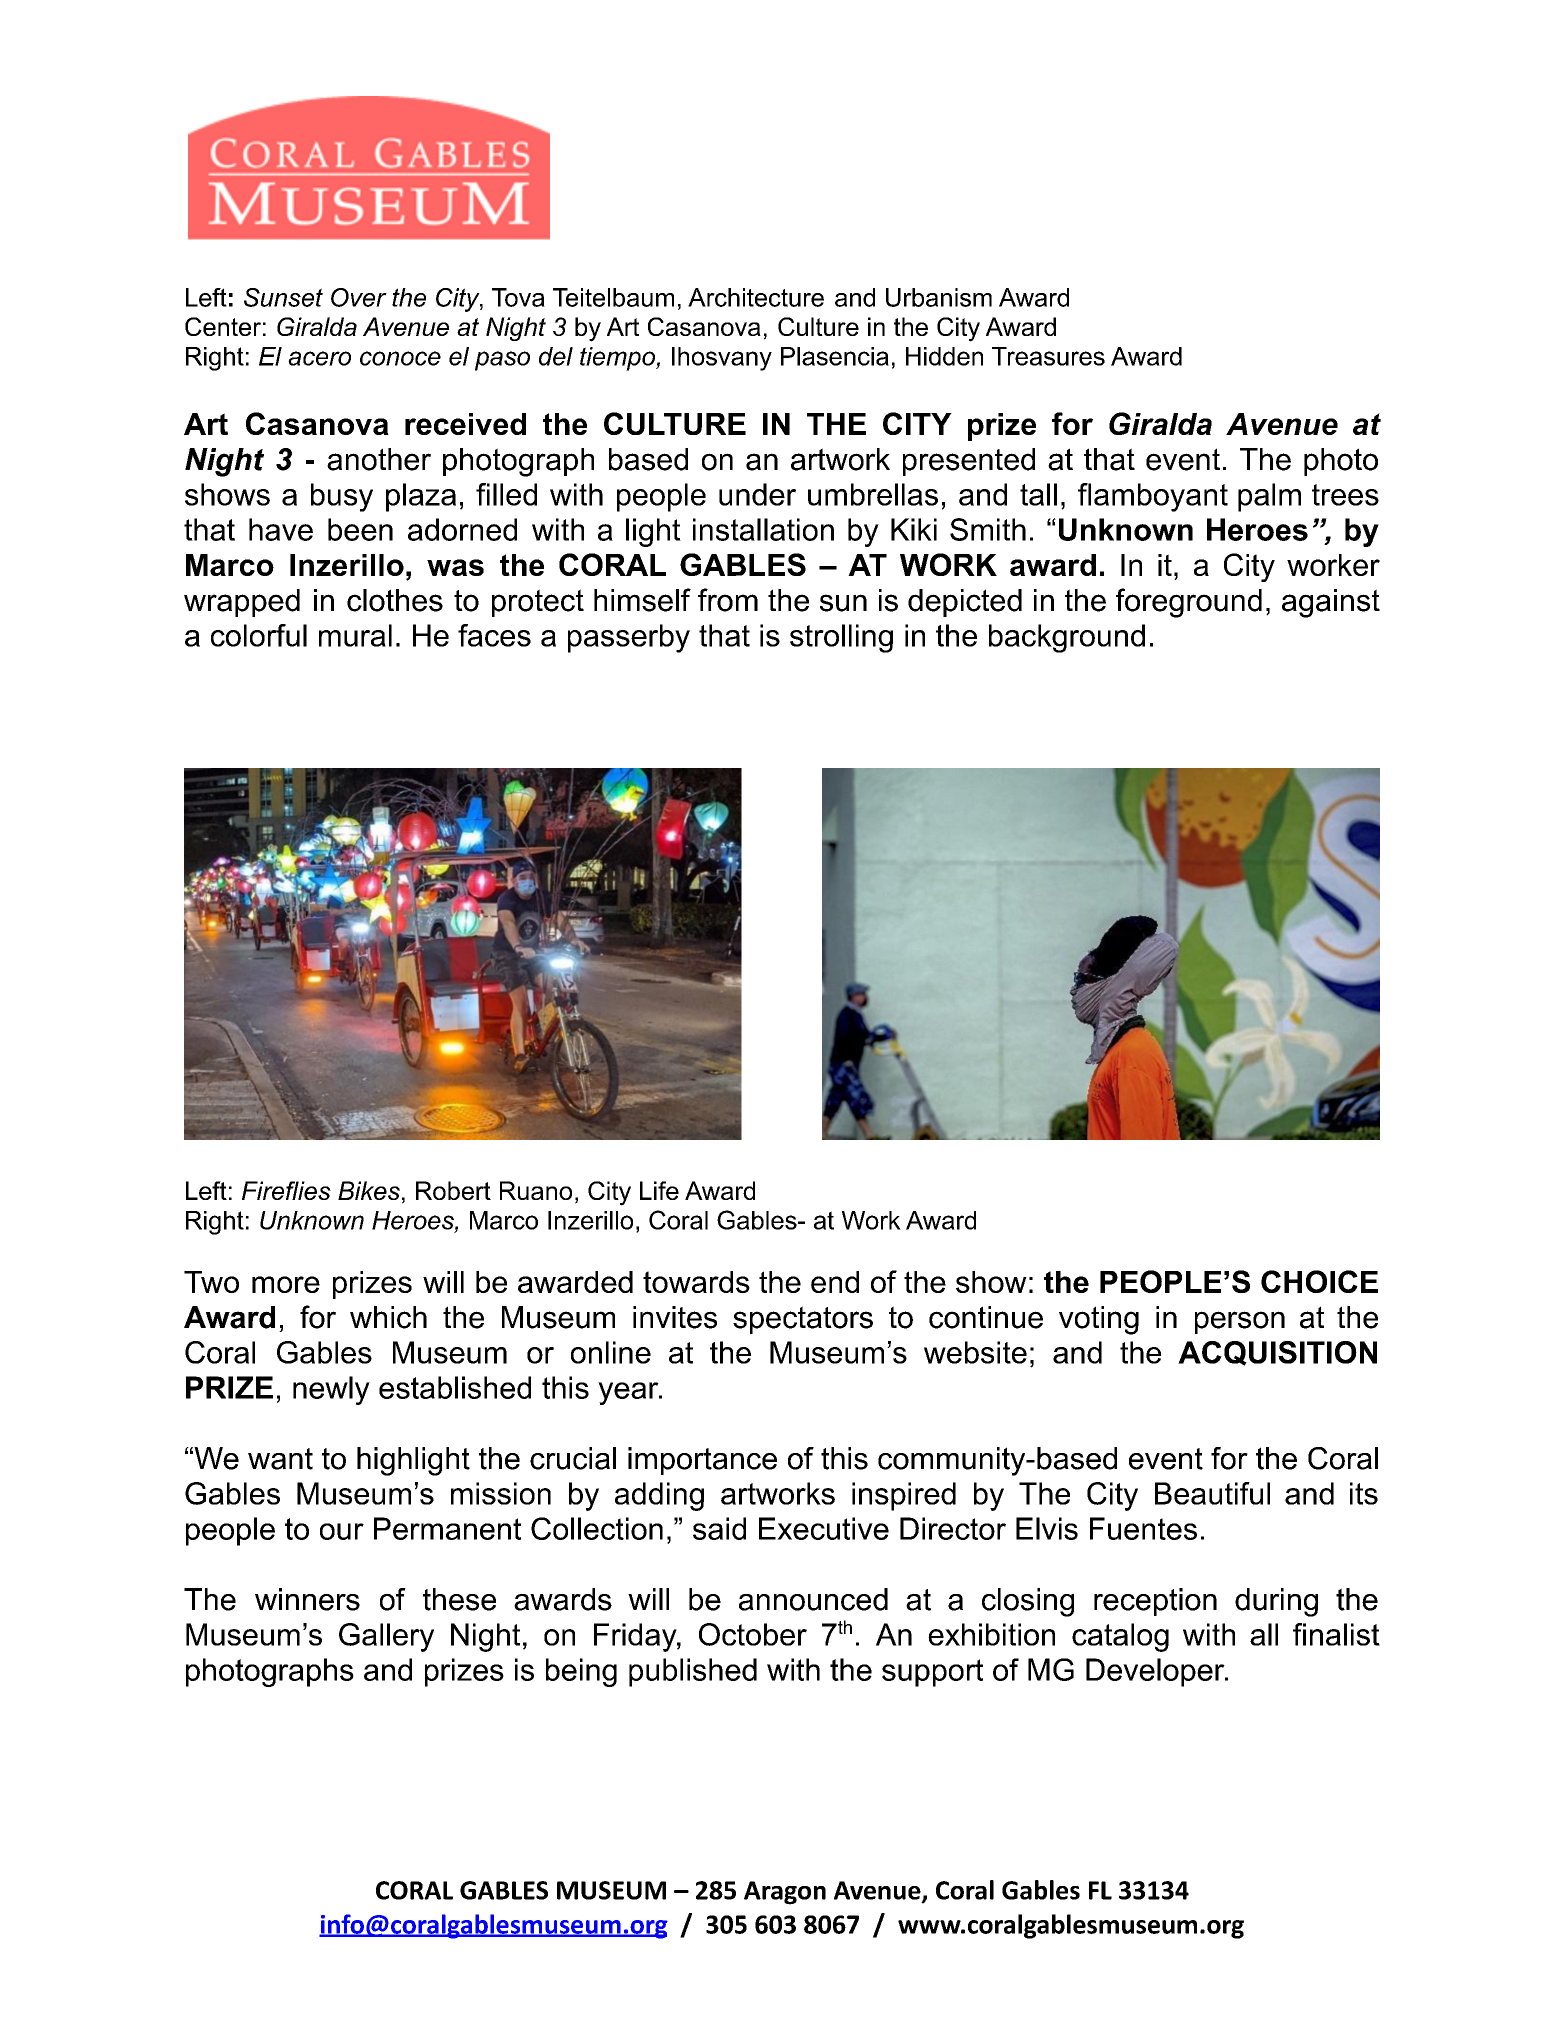 The height and width of the screenshot is (2024, 1564). I want to click on Beautiful, so click(1212, 1493).
